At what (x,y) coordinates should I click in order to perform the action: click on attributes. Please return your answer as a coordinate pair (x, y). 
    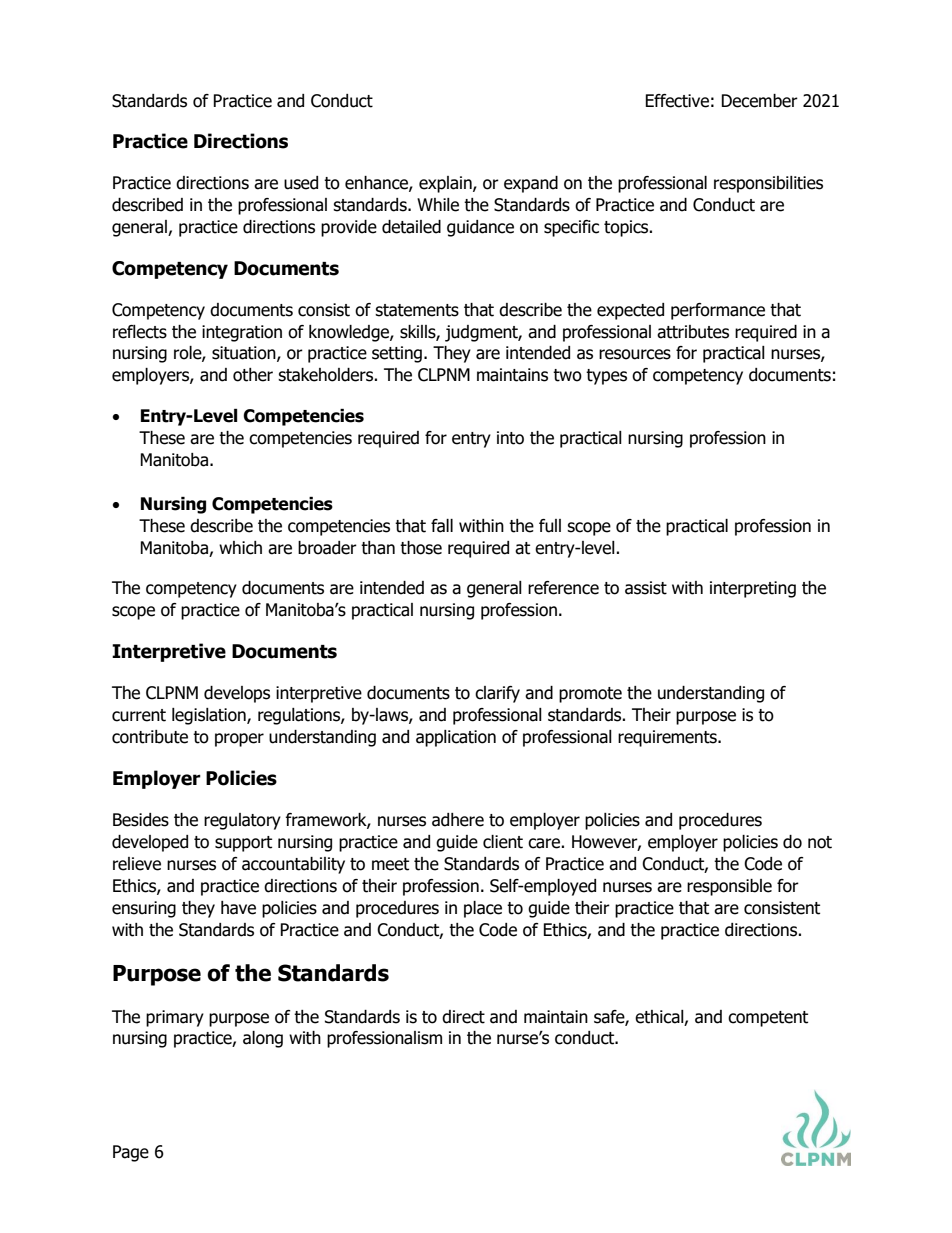
    Looking at the image, I should click on (693, 332).
